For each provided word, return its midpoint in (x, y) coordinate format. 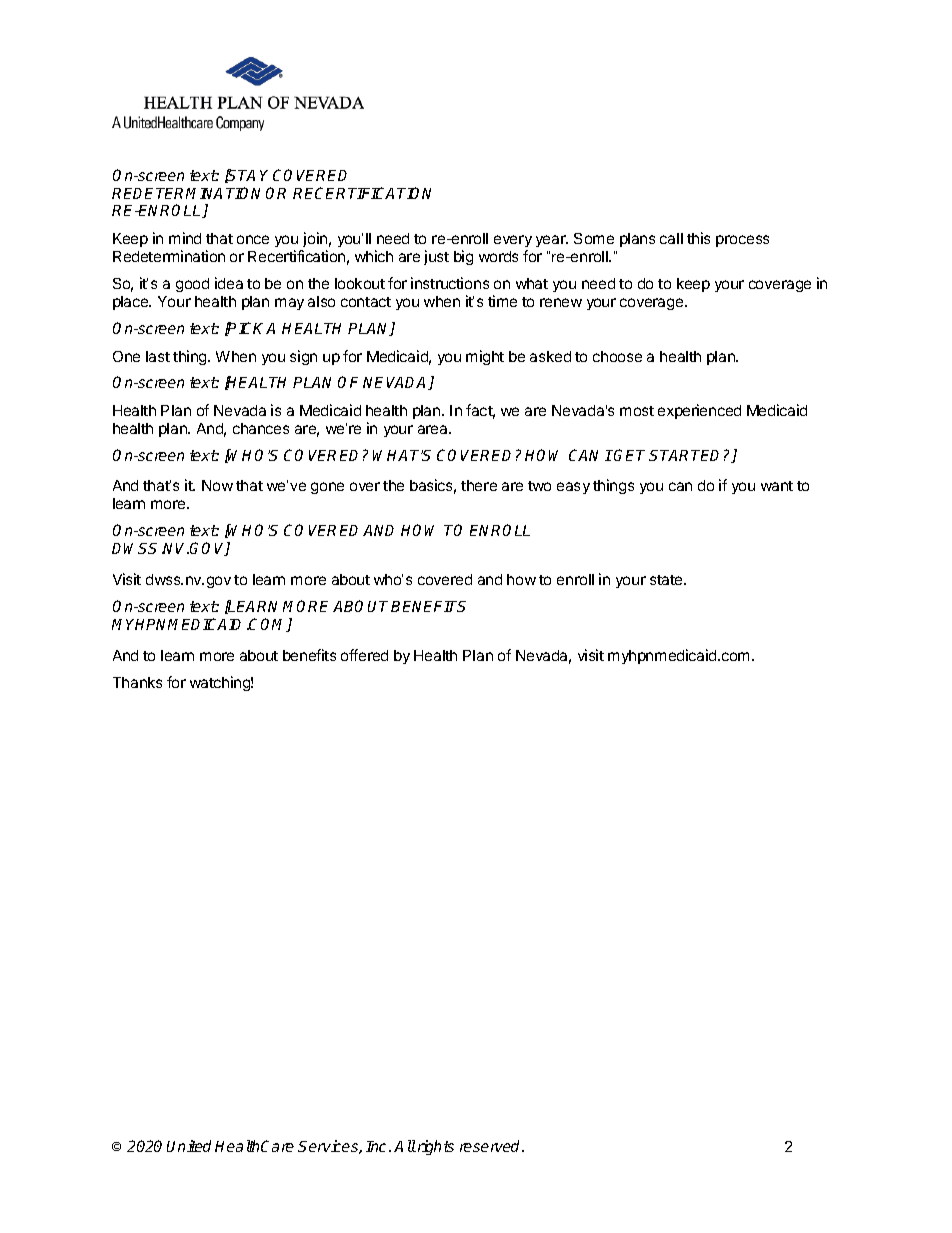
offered (364, 655)
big (463, 257)
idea (229, 283)
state (667, 580)
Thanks (137, 682)
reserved (492, 1146)
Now (217, 485)
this (698, 238)
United (189, 1146)
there (479, 485)
